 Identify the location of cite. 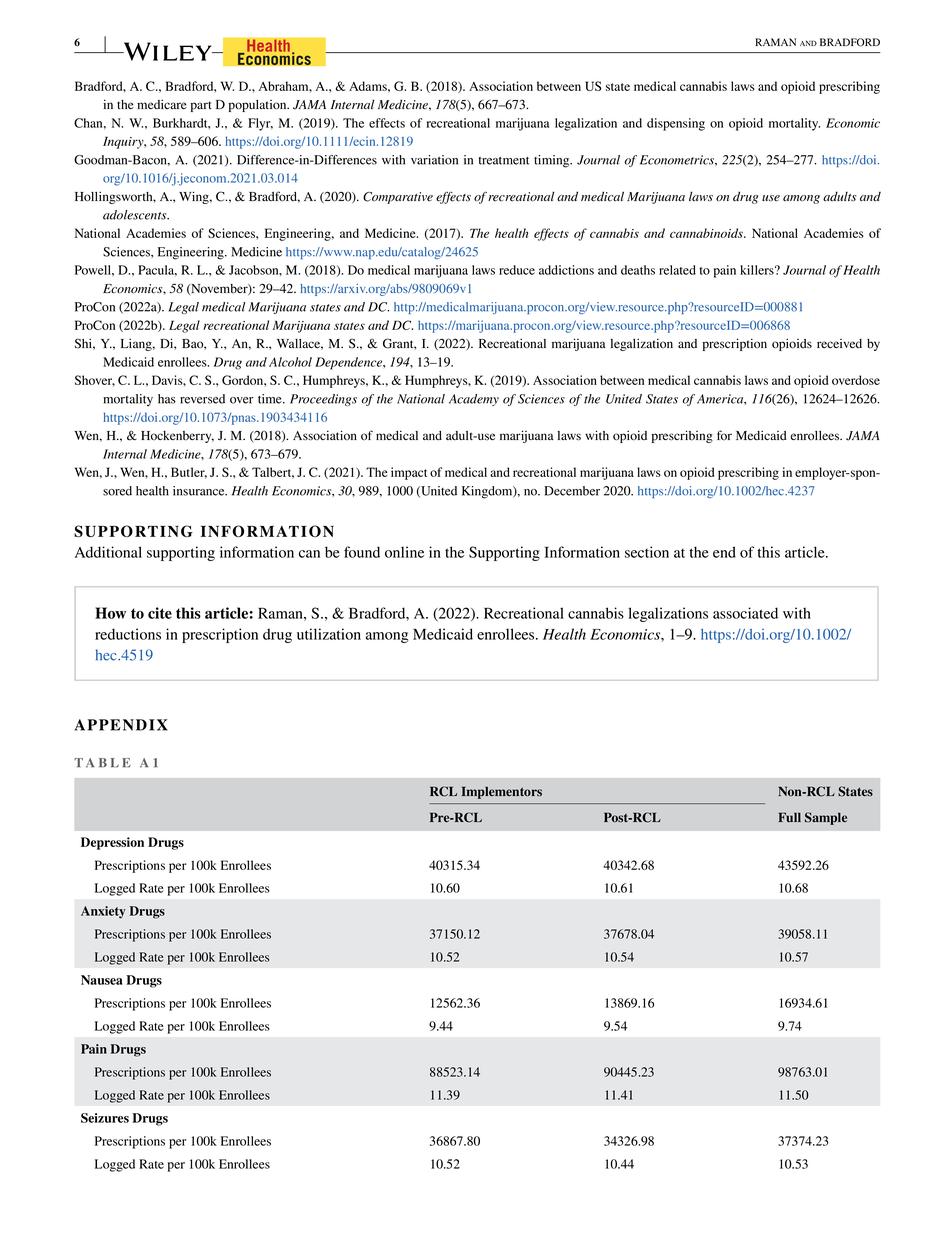
(160, 613).
